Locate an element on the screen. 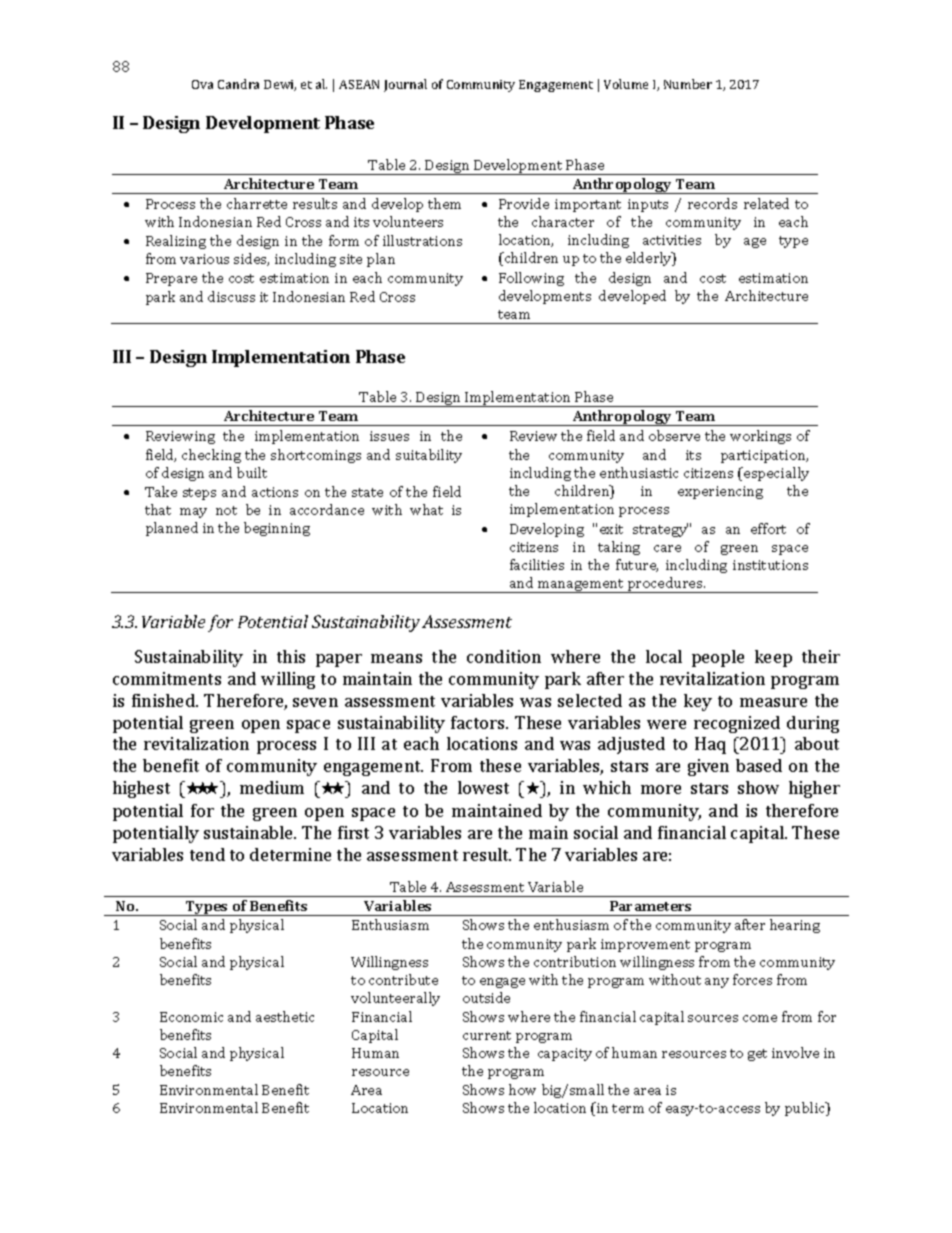 The height and width of the screenshot is (1233, 952). Number is located at coordinates (688, 84).
